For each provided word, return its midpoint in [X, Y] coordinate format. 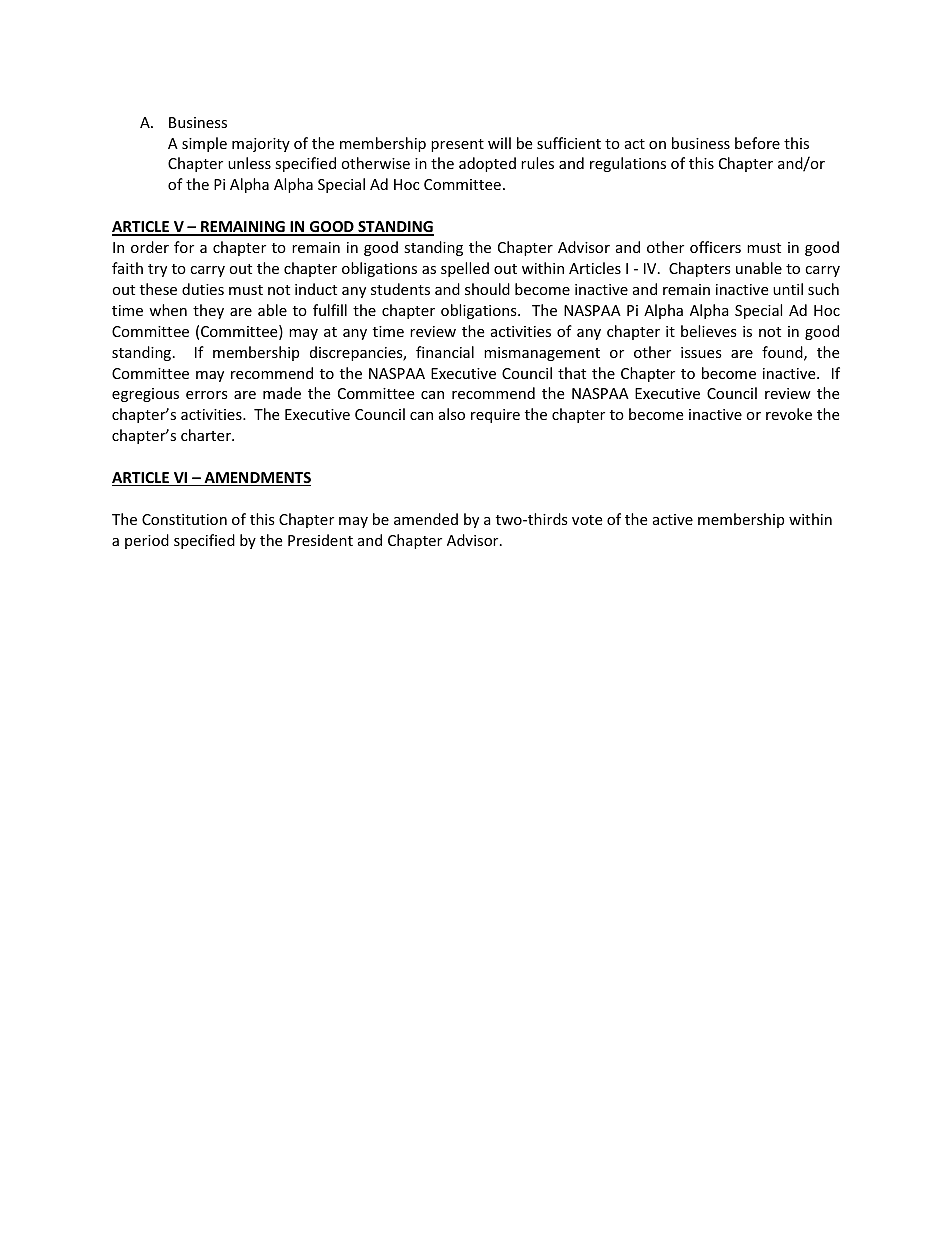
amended [426, 519]
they [208, 311]
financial [445, 352]
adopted [487, 164]
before [757, 143]
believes [709, 331]
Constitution [184, 519]
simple [204, 144]
